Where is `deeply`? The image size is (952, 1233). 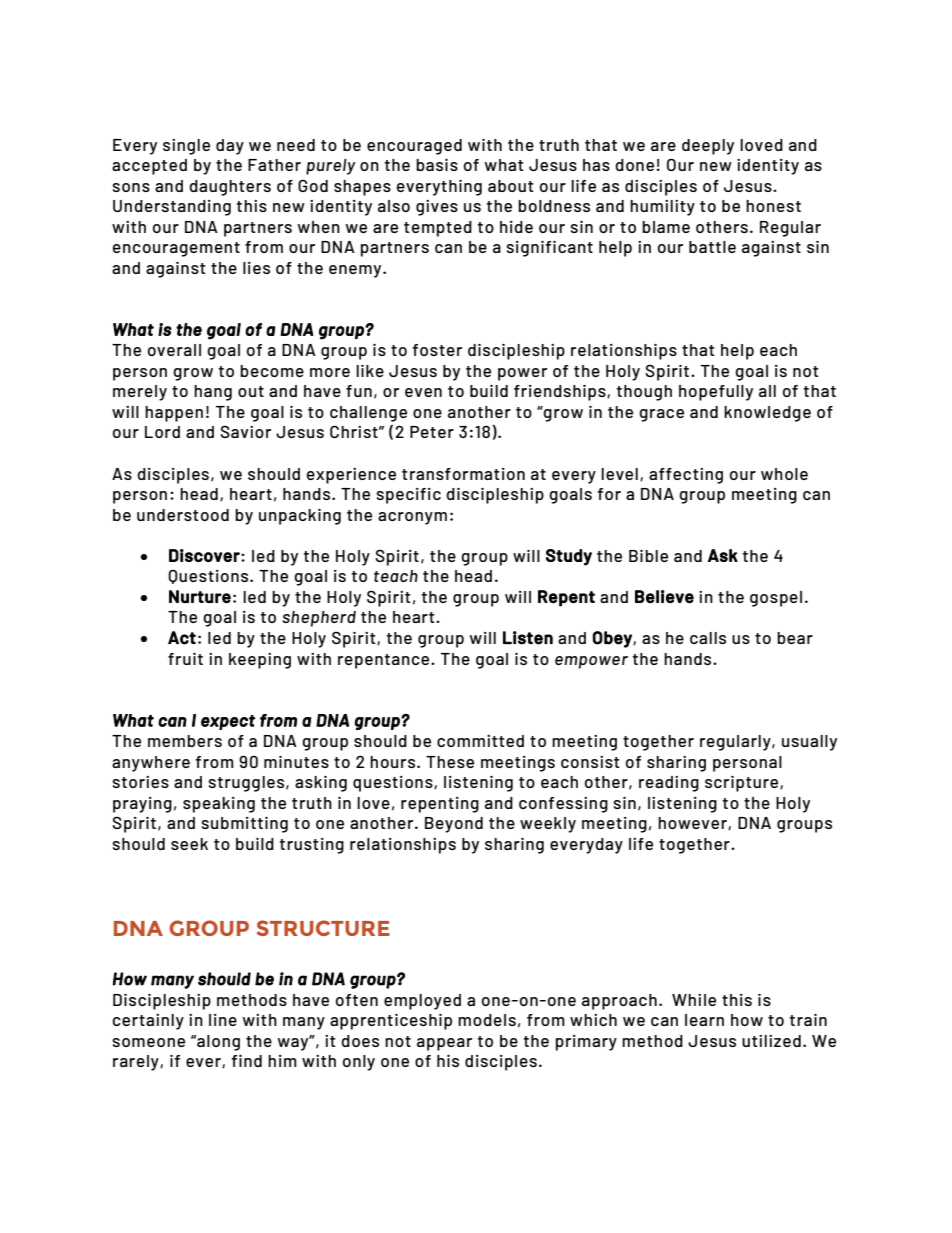 deeply is located at coordinates (708, 147).
